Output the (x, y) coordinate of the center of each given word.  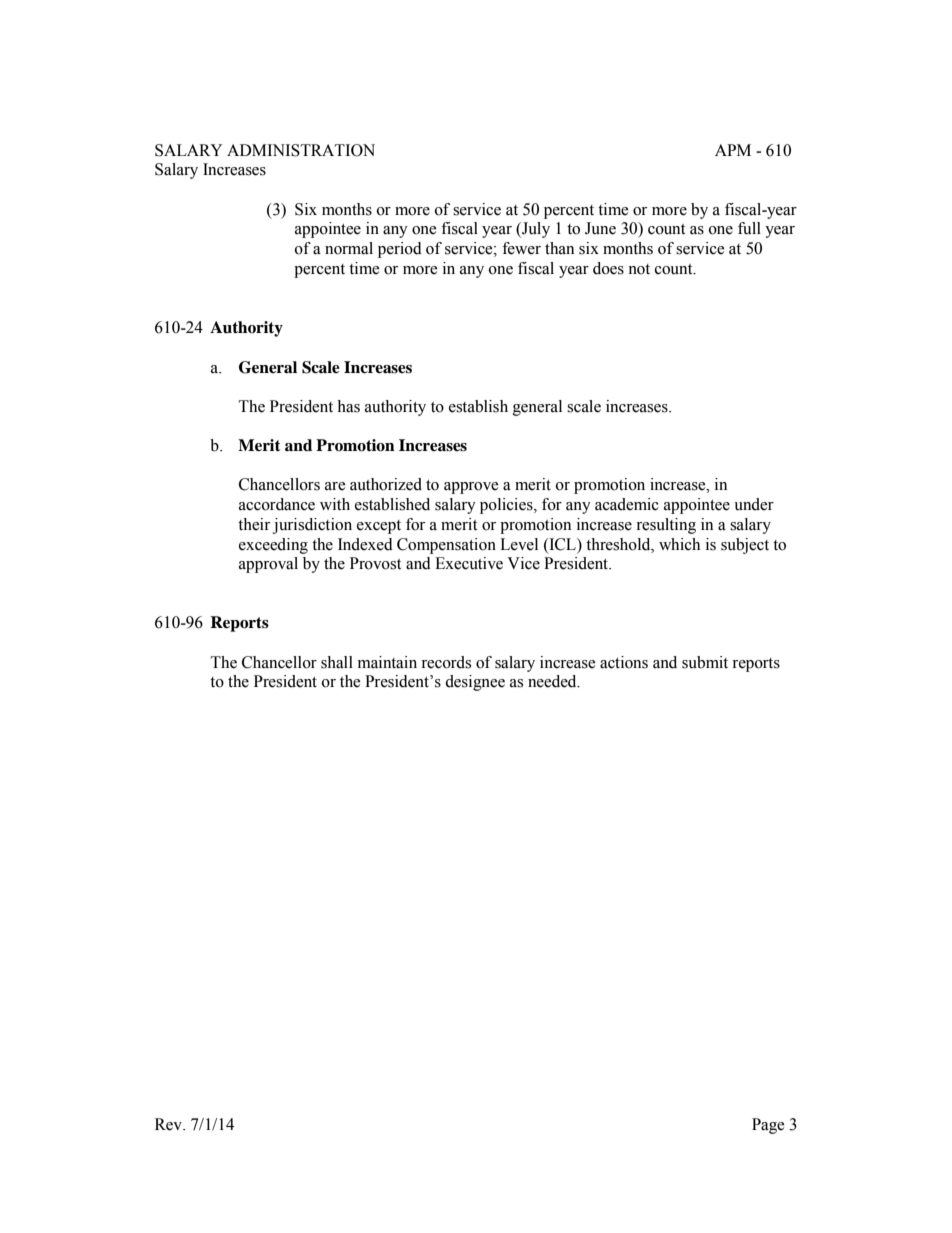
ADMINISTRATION (301, 150)
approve (471, 488)
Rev (170, 1124)
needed (553, 681)
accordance (277, 504)
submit (705, 662)
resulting (666, 526)
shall (337, 662)
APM (733, 150)
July (535, 230)
